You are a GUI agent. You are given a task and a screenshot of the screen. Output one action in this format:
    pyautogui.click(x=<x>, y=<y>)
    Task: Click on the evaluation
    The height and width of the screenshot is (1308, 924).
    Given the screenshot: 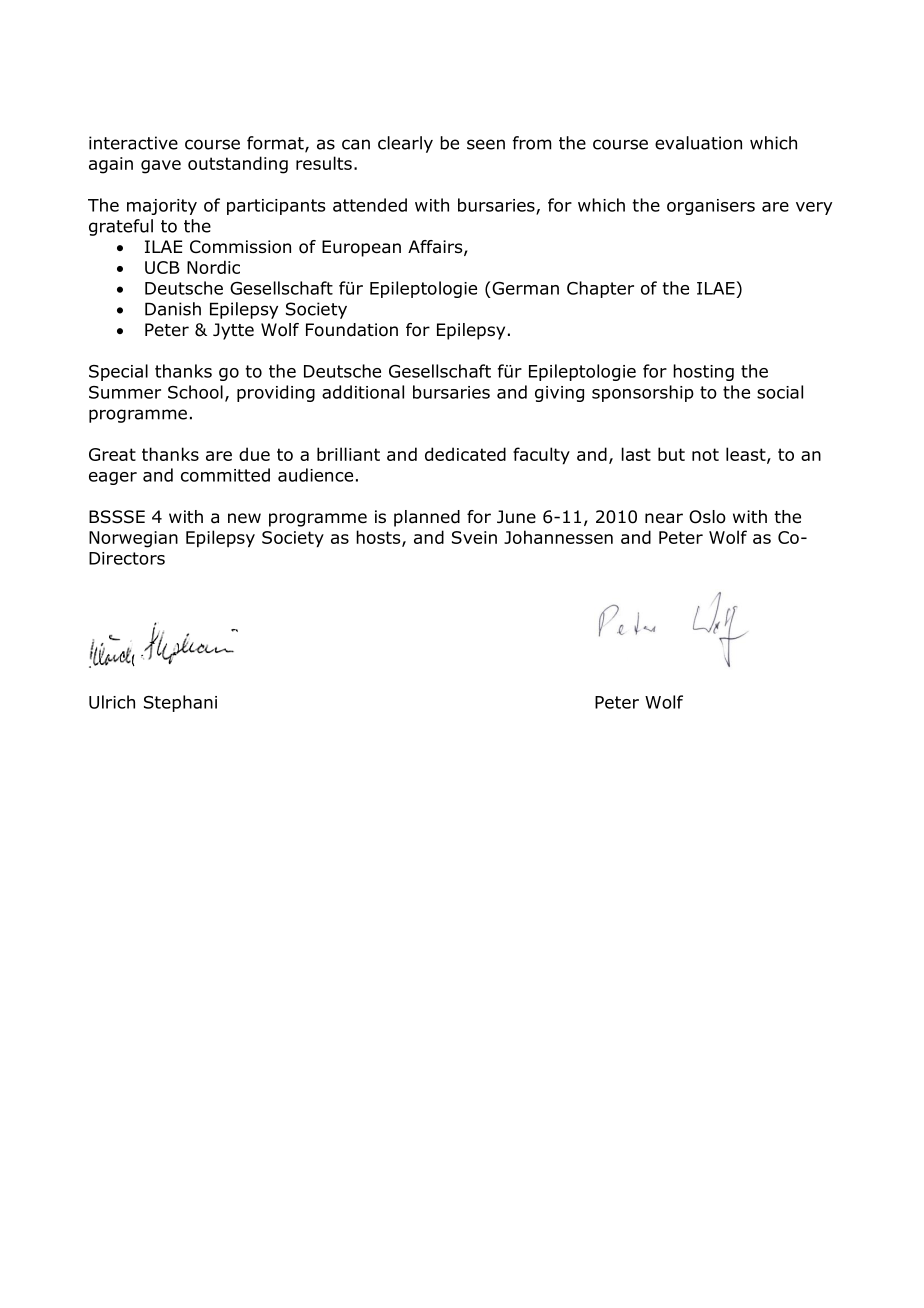 What is the action you would take?
    pyautogui.click(x=698, y=143)
